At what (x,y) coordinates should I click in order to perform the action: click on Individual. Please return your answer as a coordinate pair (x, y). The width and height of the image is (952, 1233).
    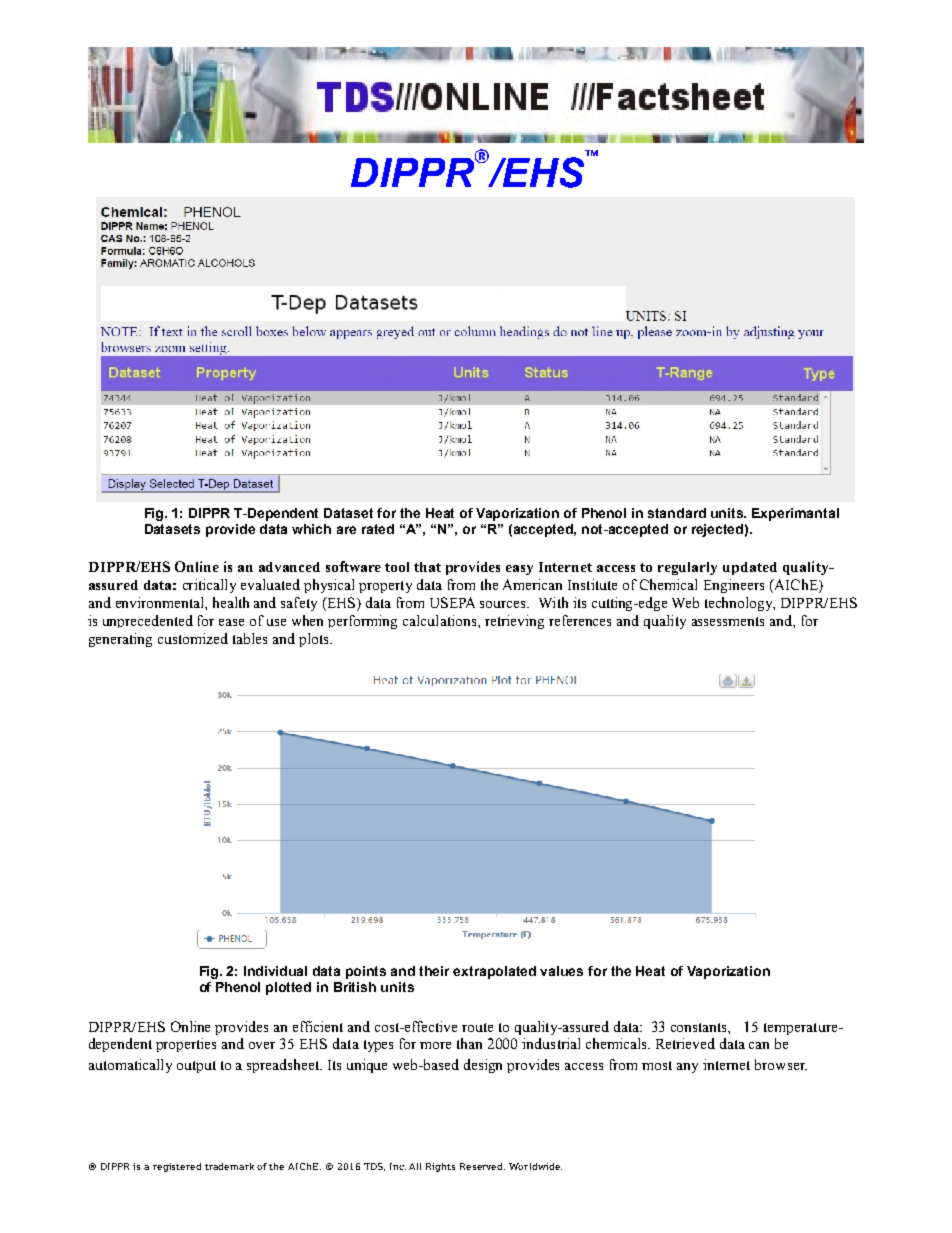
    Looking at the image, I should click on (275, 971).
